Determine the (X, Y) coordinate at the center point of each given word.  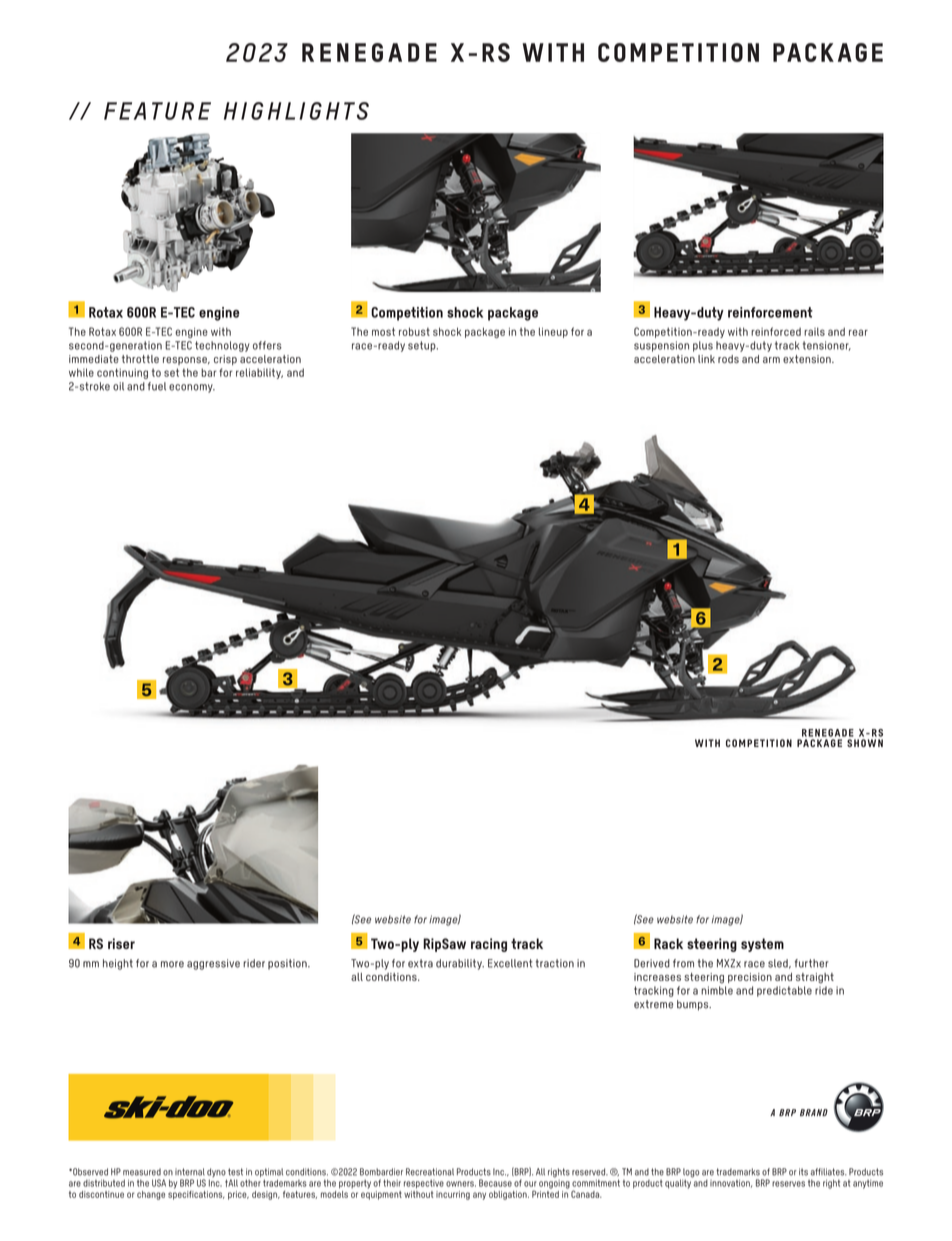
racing (489, 945)
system (762, 945)
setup (423, 346)
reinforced (776, 331)
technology (222, 346)
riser (121, 943)
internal (190, 1172)
